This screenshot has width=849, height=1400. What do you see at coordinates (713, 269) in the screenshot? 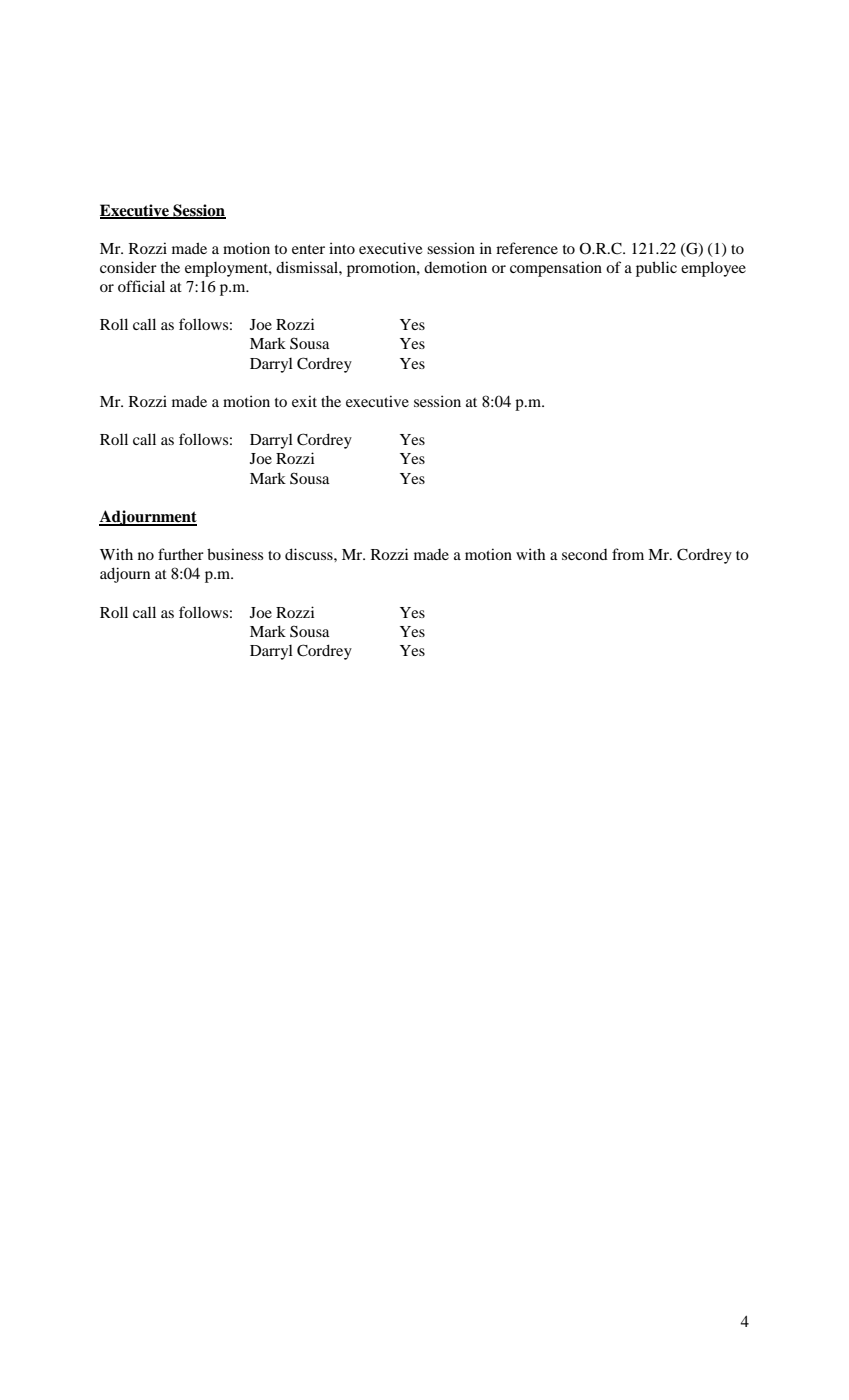
I see `employee` at bounding box center [713, 269].
